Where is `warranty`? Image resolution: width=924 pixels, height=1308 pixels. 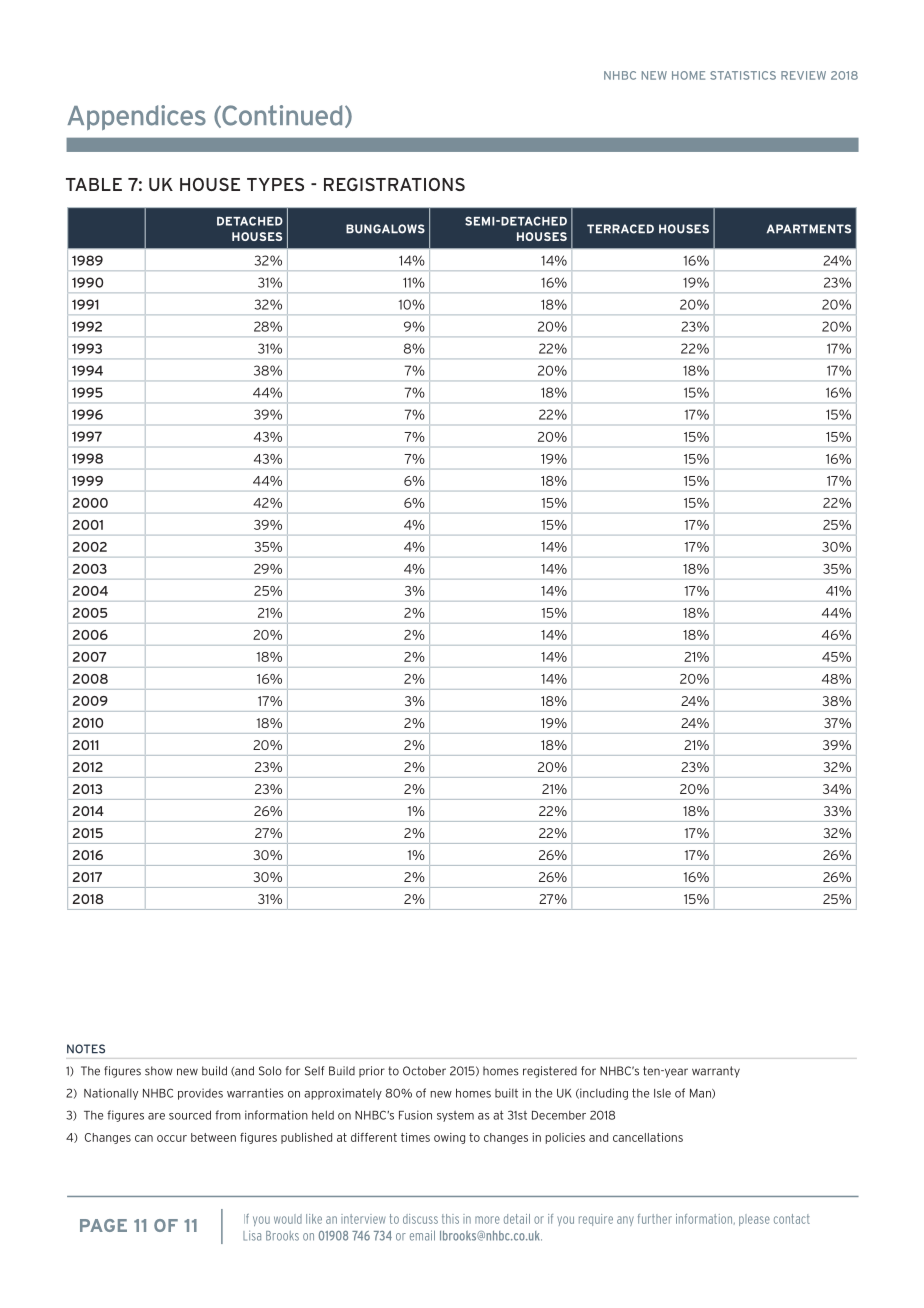
warranty is located at coordinates (716, 1072).
